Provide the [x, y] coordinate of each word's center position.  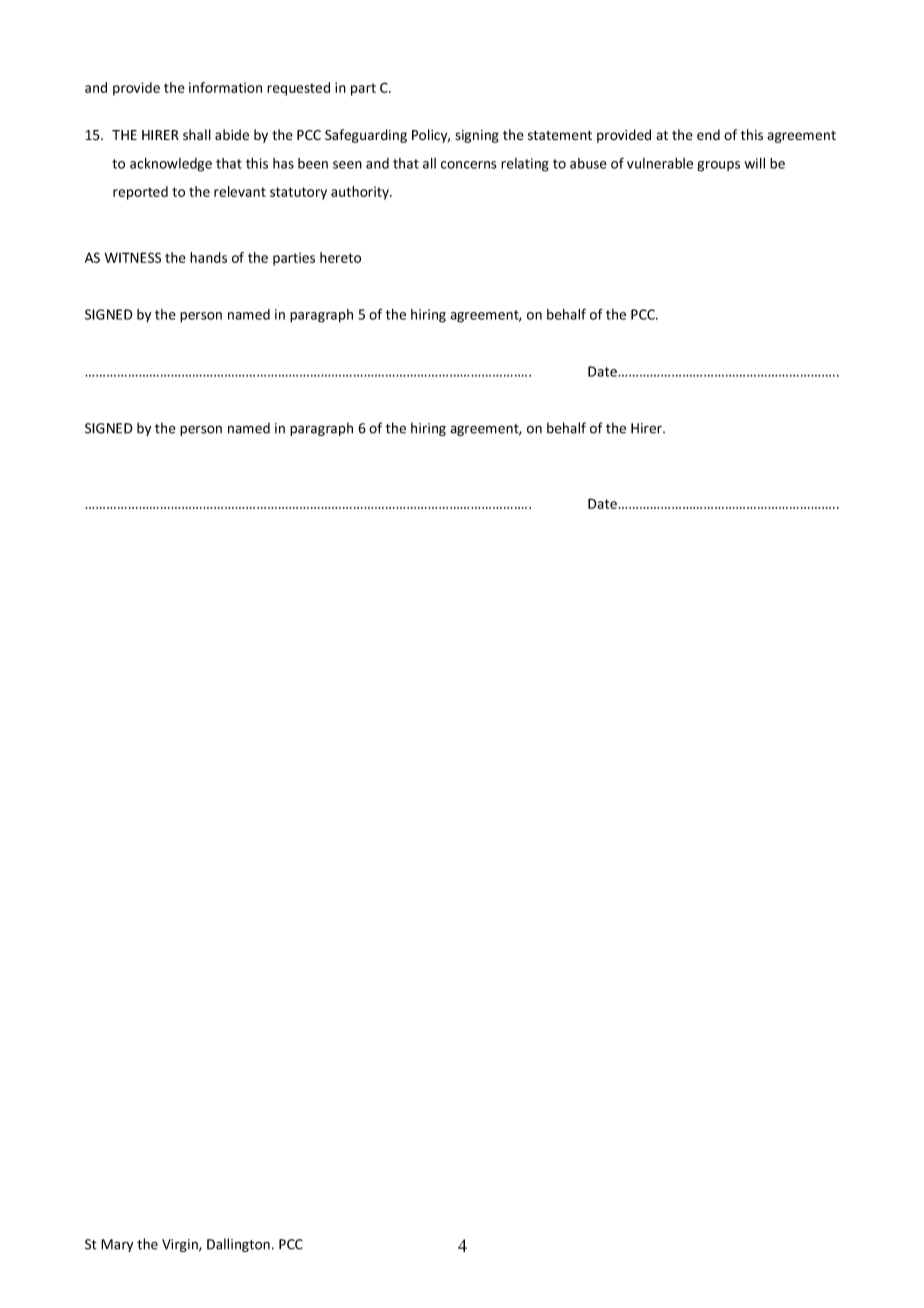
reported [140, 193]
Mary [117, 1245]
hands [208, 257]
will [755, 163]
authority [361, 193]
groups [718, 166]
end [708, 134]
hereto [340, 257]
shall [197, 134]
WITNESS [133, 257]
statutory [298, 193]
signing [477, 136]
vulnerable [660, 163]
